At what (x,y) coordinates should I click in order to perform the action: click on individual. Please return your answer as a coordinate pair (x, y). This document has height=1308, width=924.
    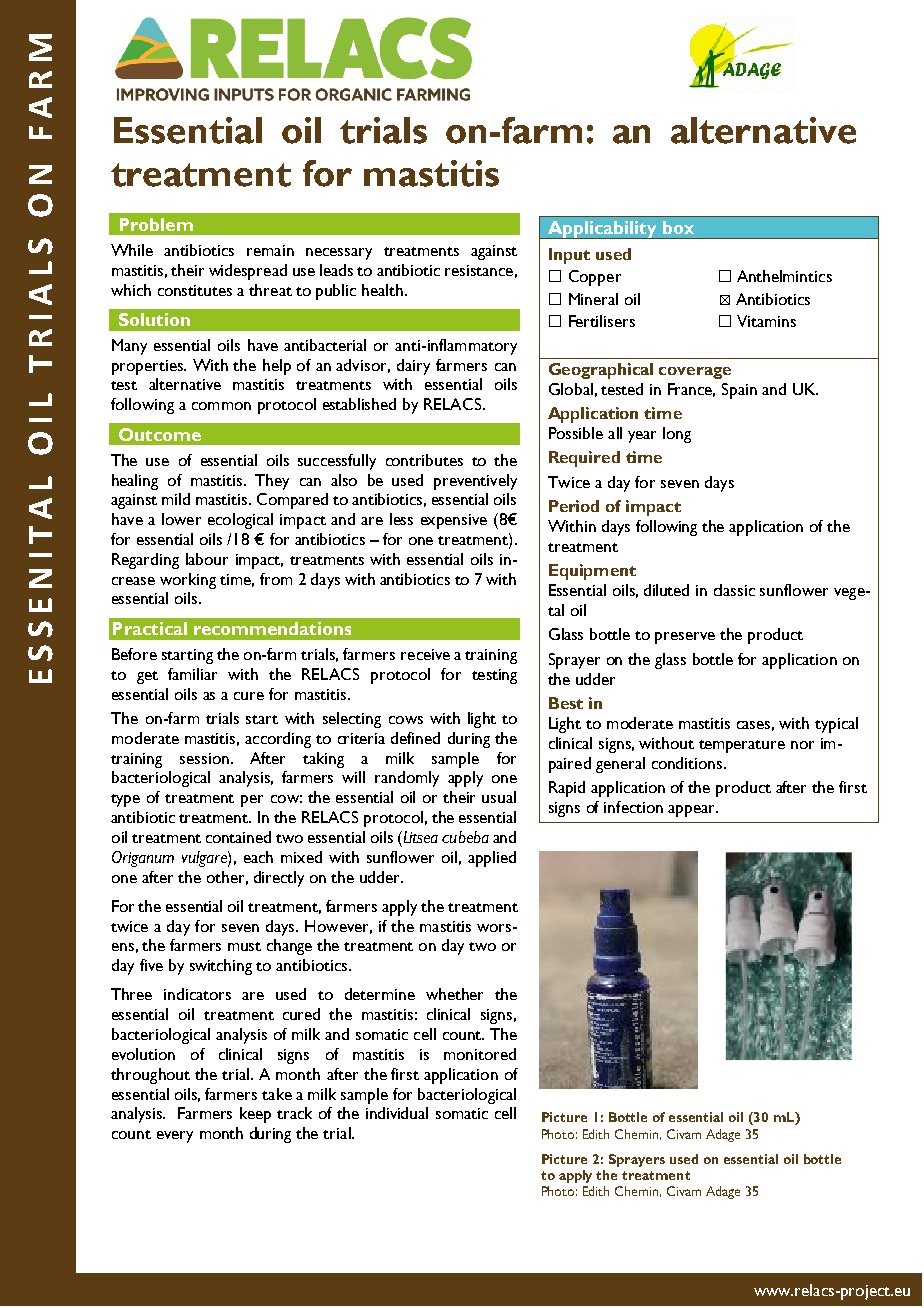
    Looking at the image, I should click on (397, 1113).
